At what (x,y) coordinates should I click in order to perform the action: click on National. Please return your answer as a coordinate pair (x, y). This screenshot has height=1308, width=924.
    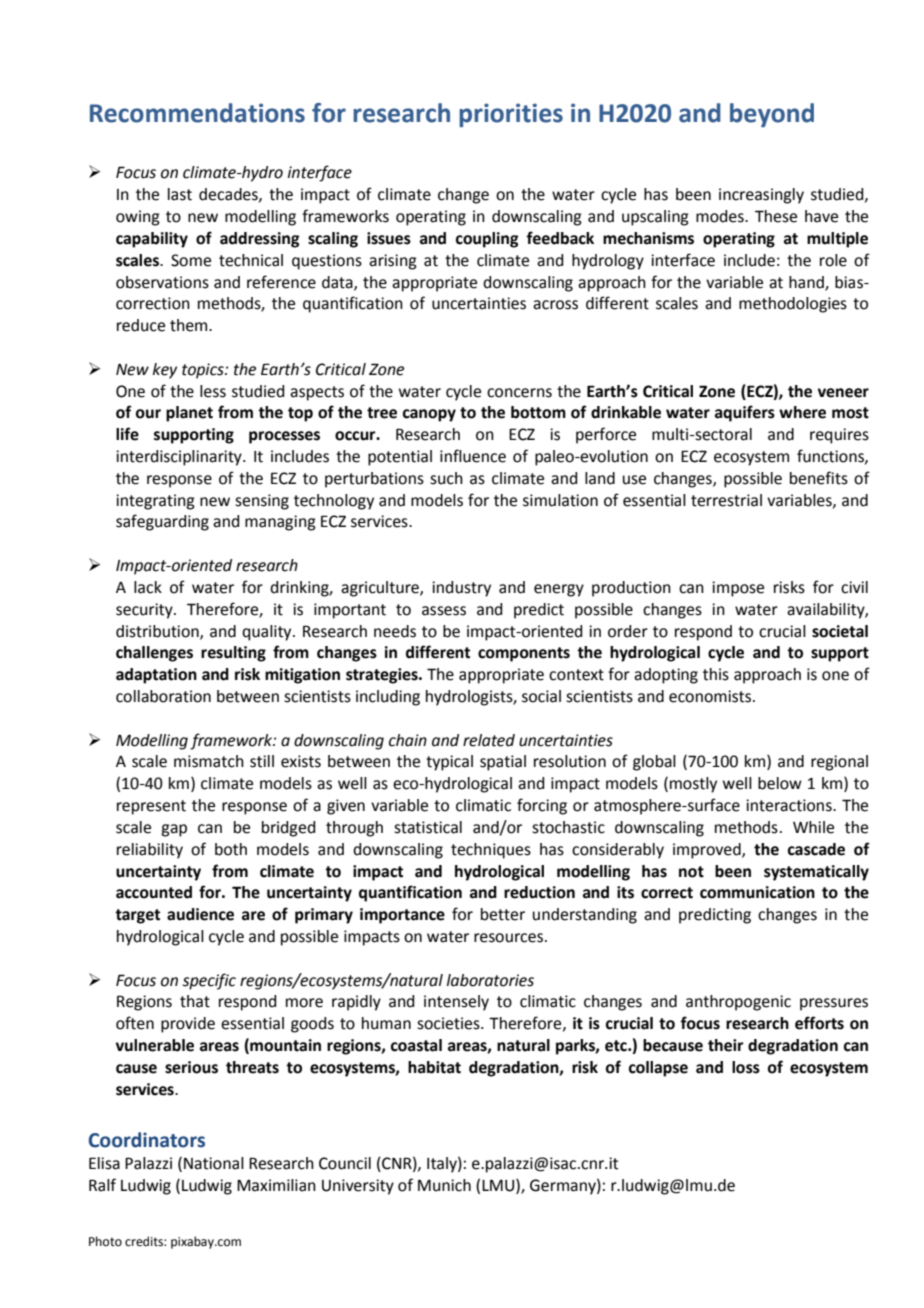
    Looking at the image, I should click on (214, 1163).
